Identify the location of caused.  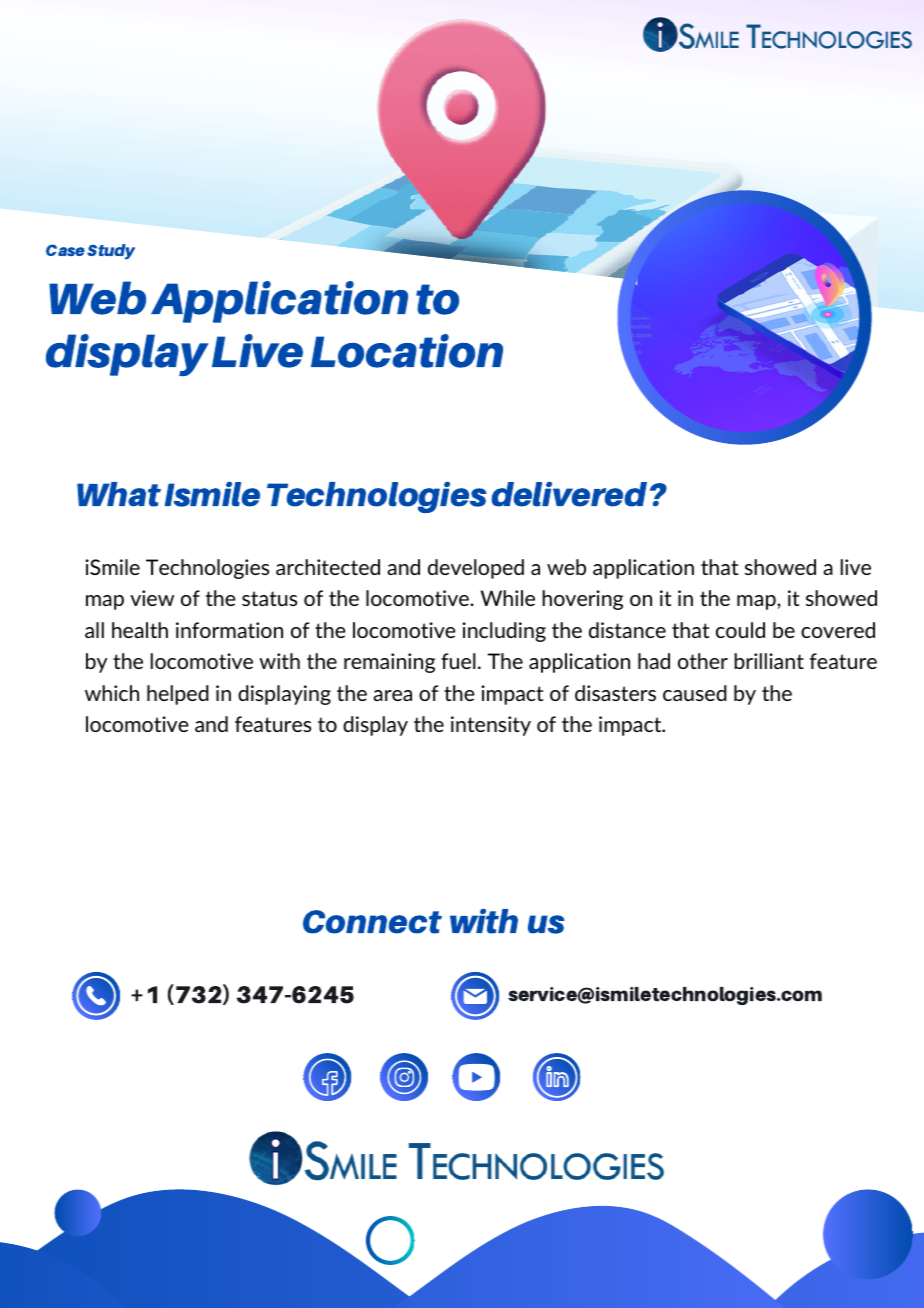
(695, 693).
